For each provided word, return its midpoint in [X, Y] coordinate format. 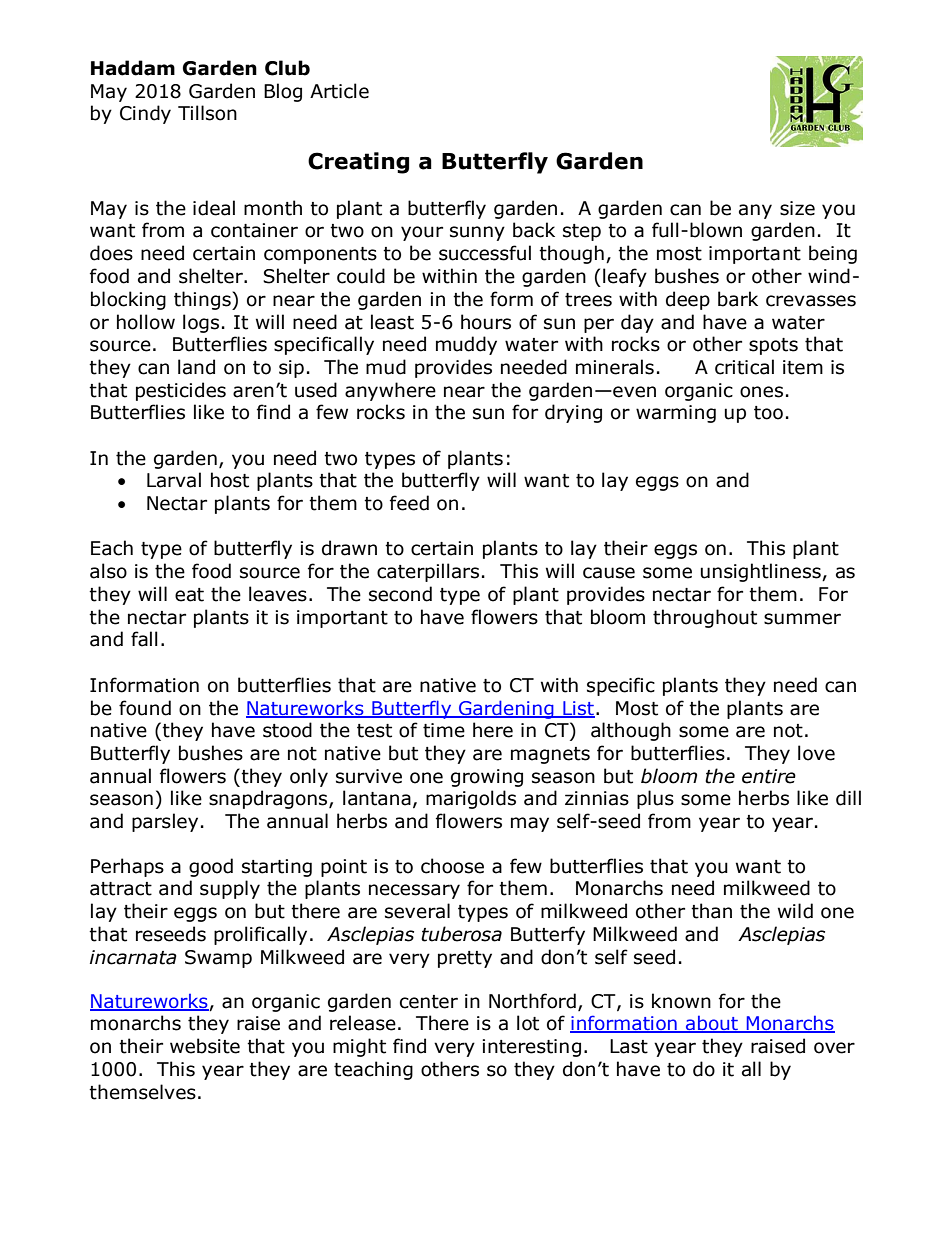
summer [802, 619]
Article [339, 91]
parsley [165, 822]
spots [773, 346]
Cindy [145, 114]
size [797, 208]
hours [486, 322]
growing [487, 778]
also [108, 571]
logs [201, 323]
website [205, 1046]
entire [769, 776]
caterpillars [428, 572]
